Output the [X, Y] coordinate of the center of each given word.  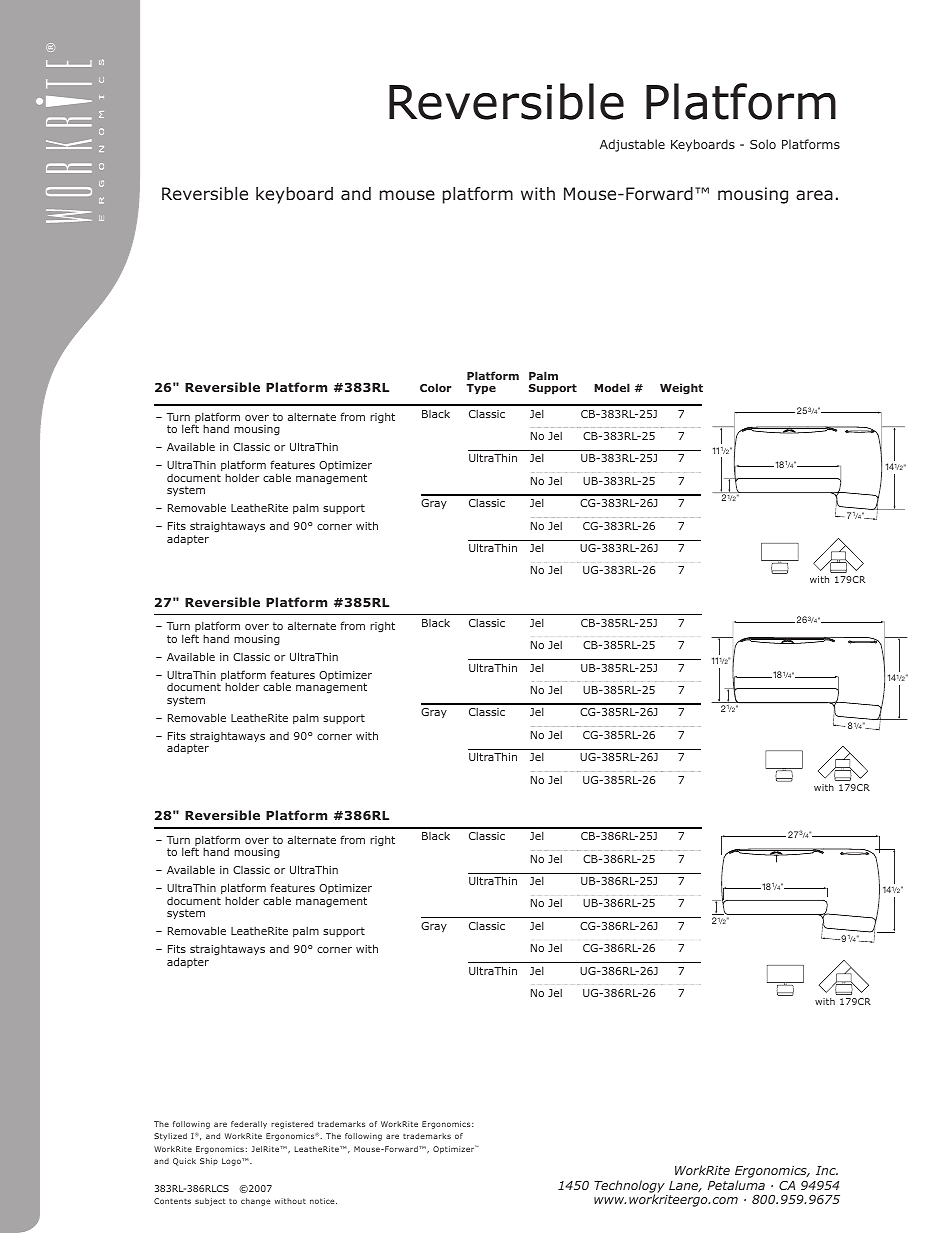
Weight [681, 389]
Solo [763, 144]
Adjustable [632, 145]
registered [292, 1125]
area [814, 195]
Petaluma [736, 1185]
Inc [827, 1170]
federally [249, 1125]
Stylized [170, 1137]
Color [436, 387]
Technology [629, 1187]
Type [481, 389]
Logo [232, 1162]
